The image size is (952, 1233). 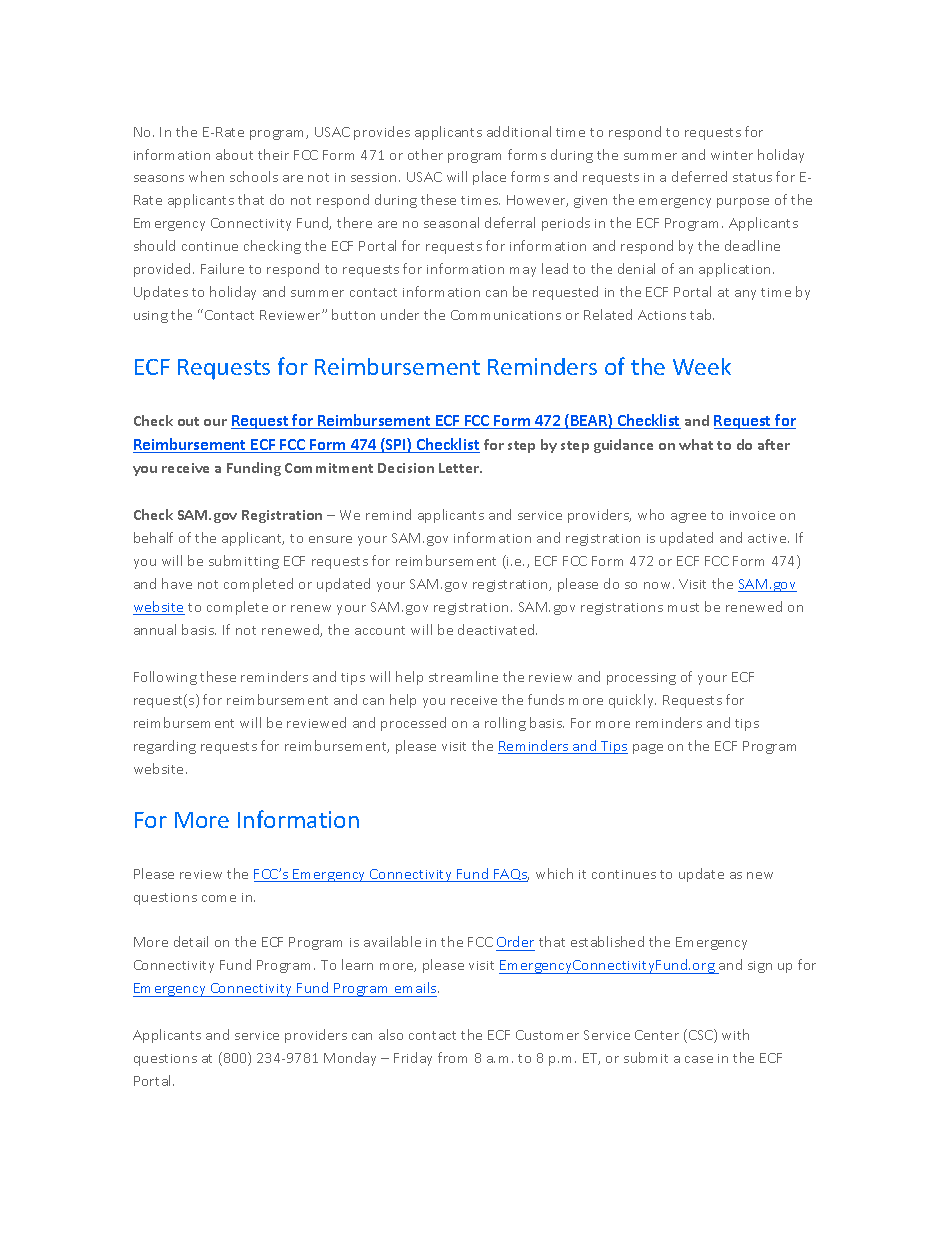 I want to click on about, so click(x=234, y=154).
